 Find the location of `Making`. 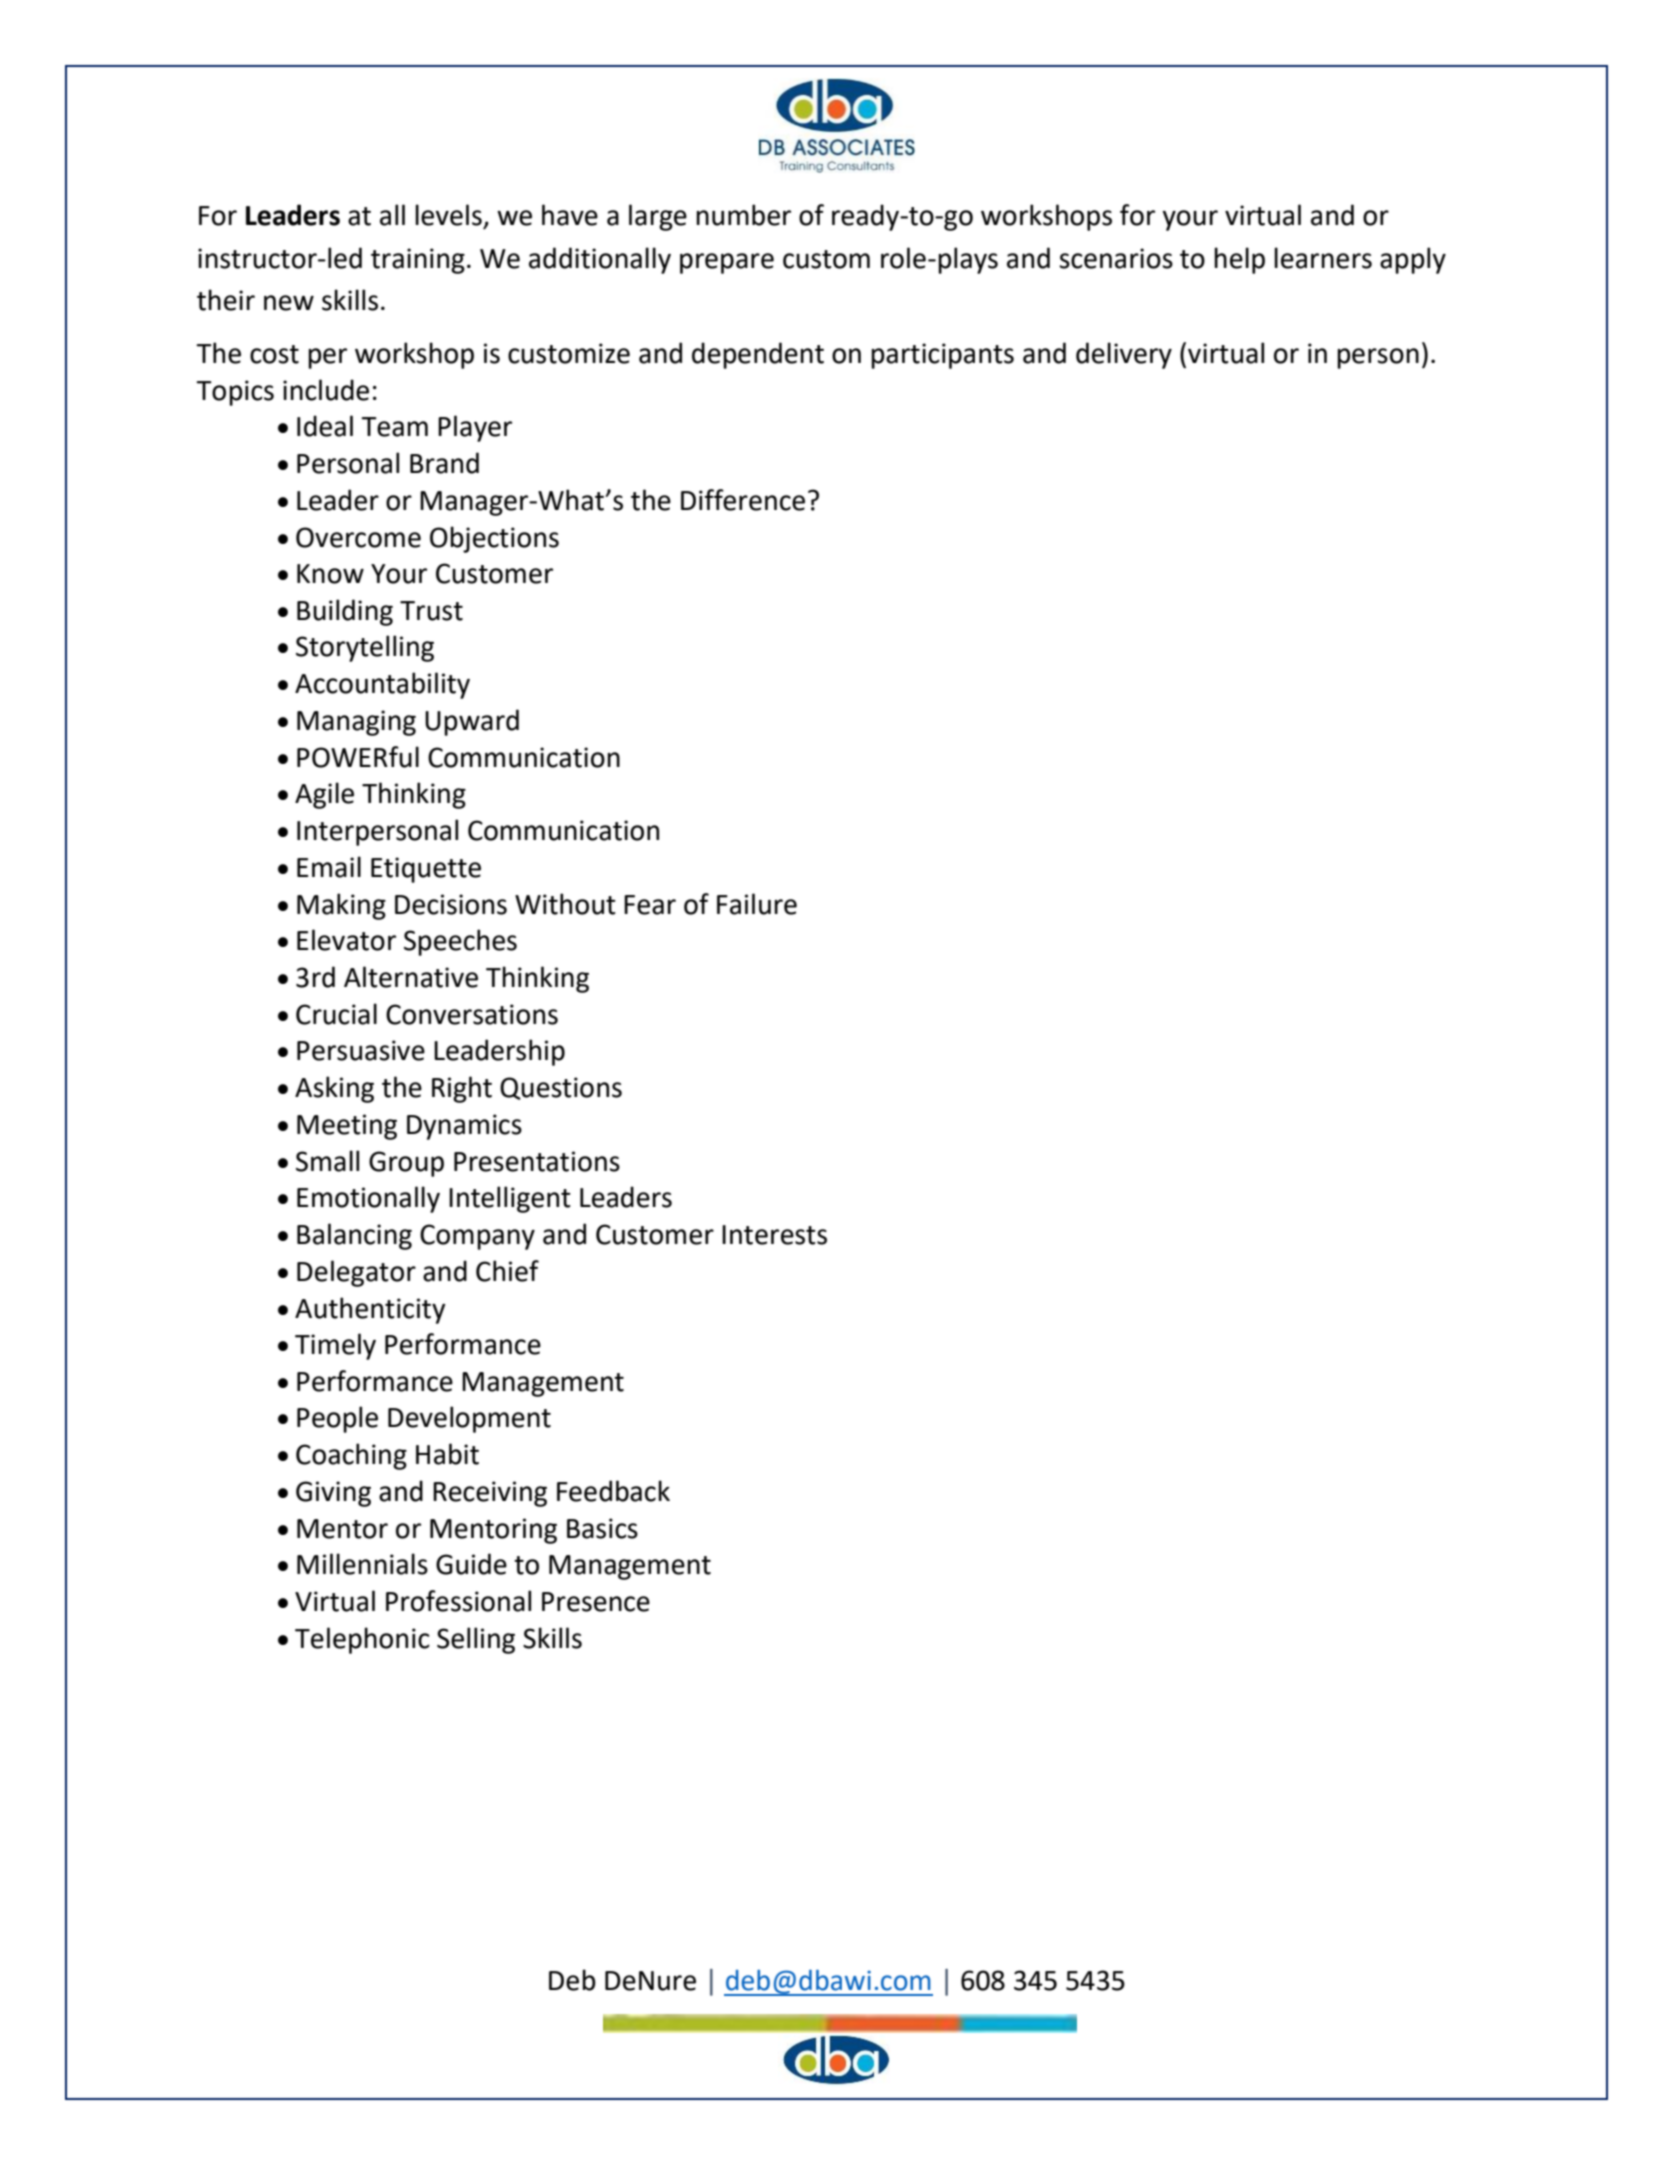

Making is located at coordinates (341, 906).
